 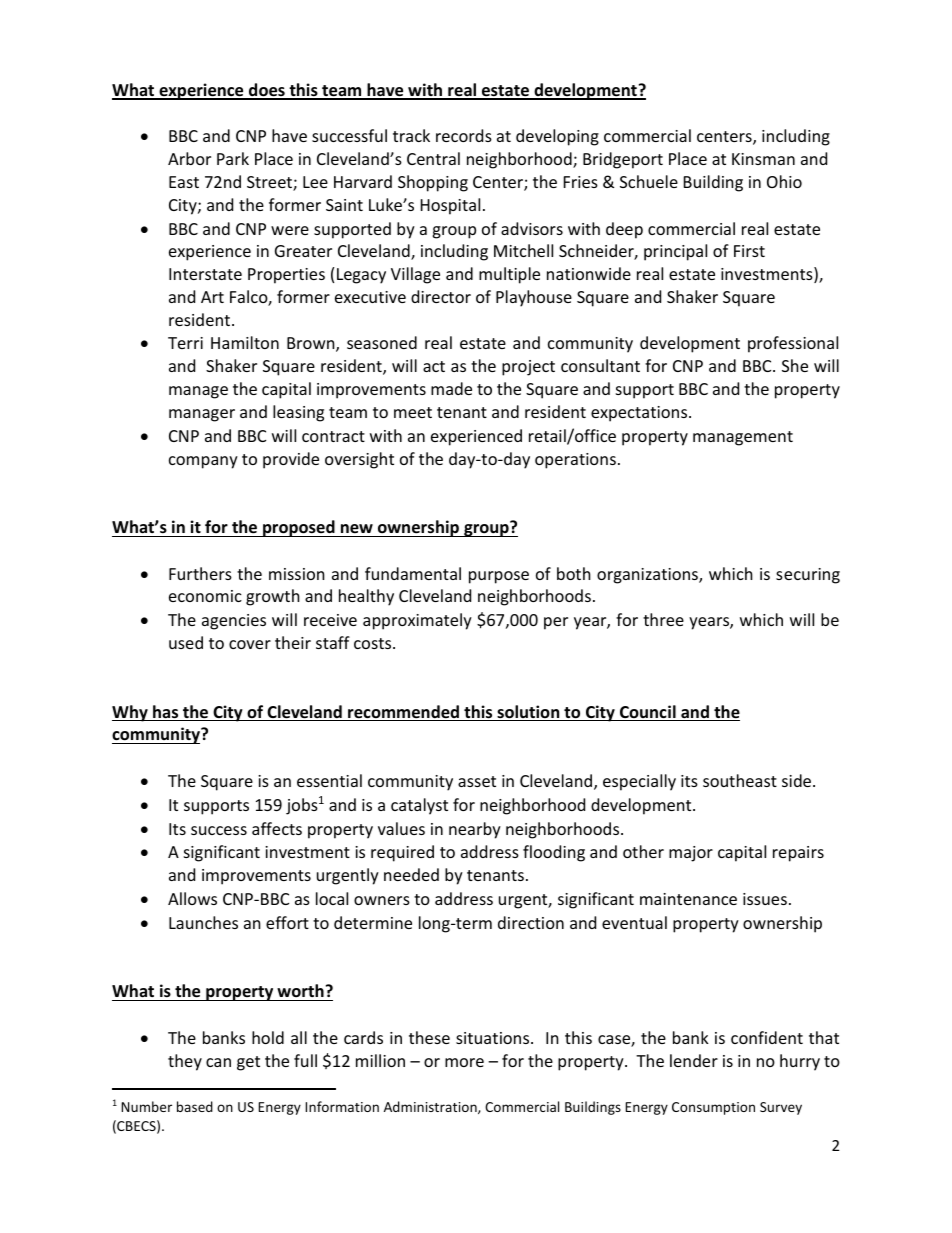 What do you see at coordinates (464, 135) in the screenshot?
I see `records` at bounding box center [464, 135].
